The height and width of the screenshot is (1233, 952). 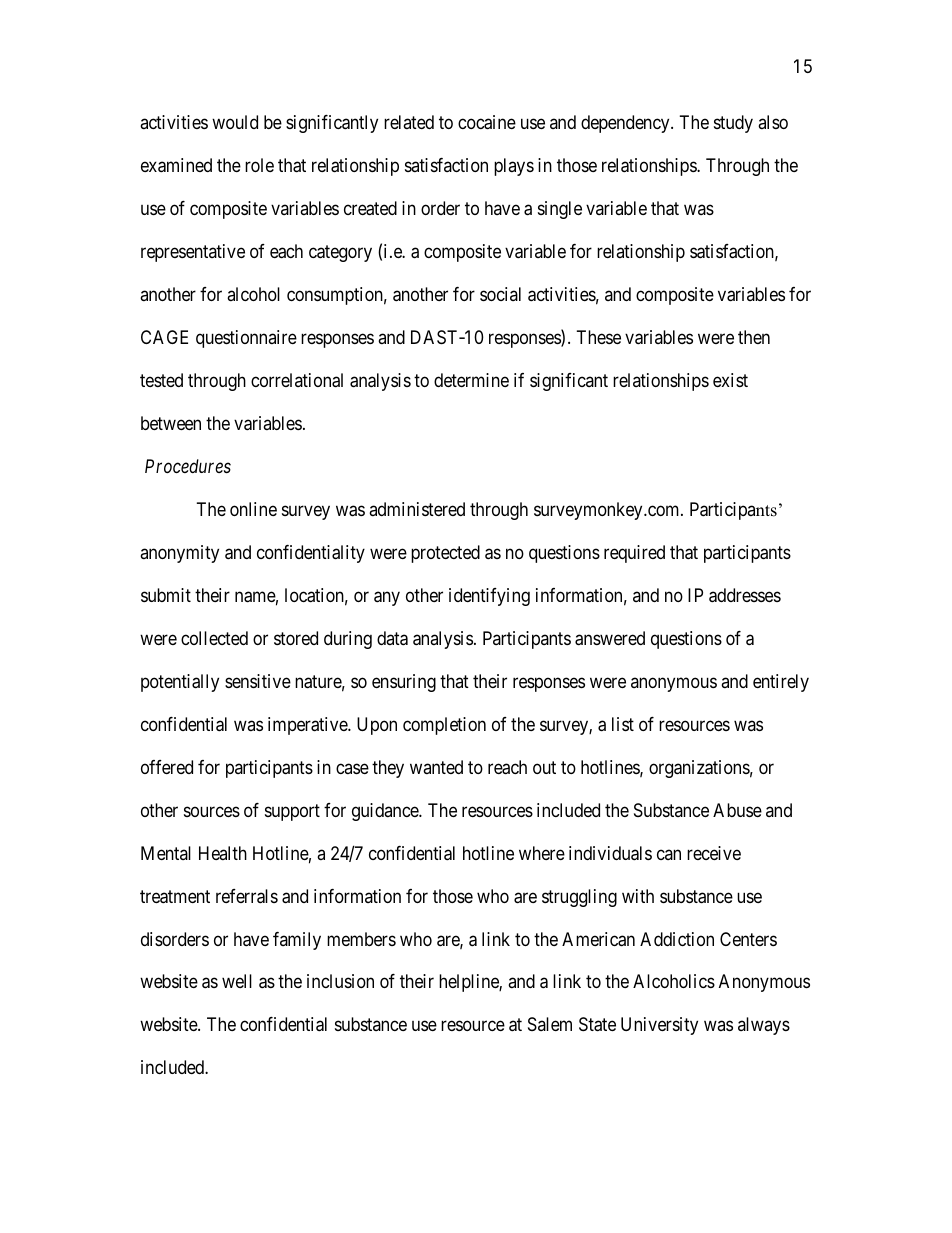 What do you see at coordinates (179, 554) in the screenshot?
I see `anonymity` at bounding box center [179, 554].
